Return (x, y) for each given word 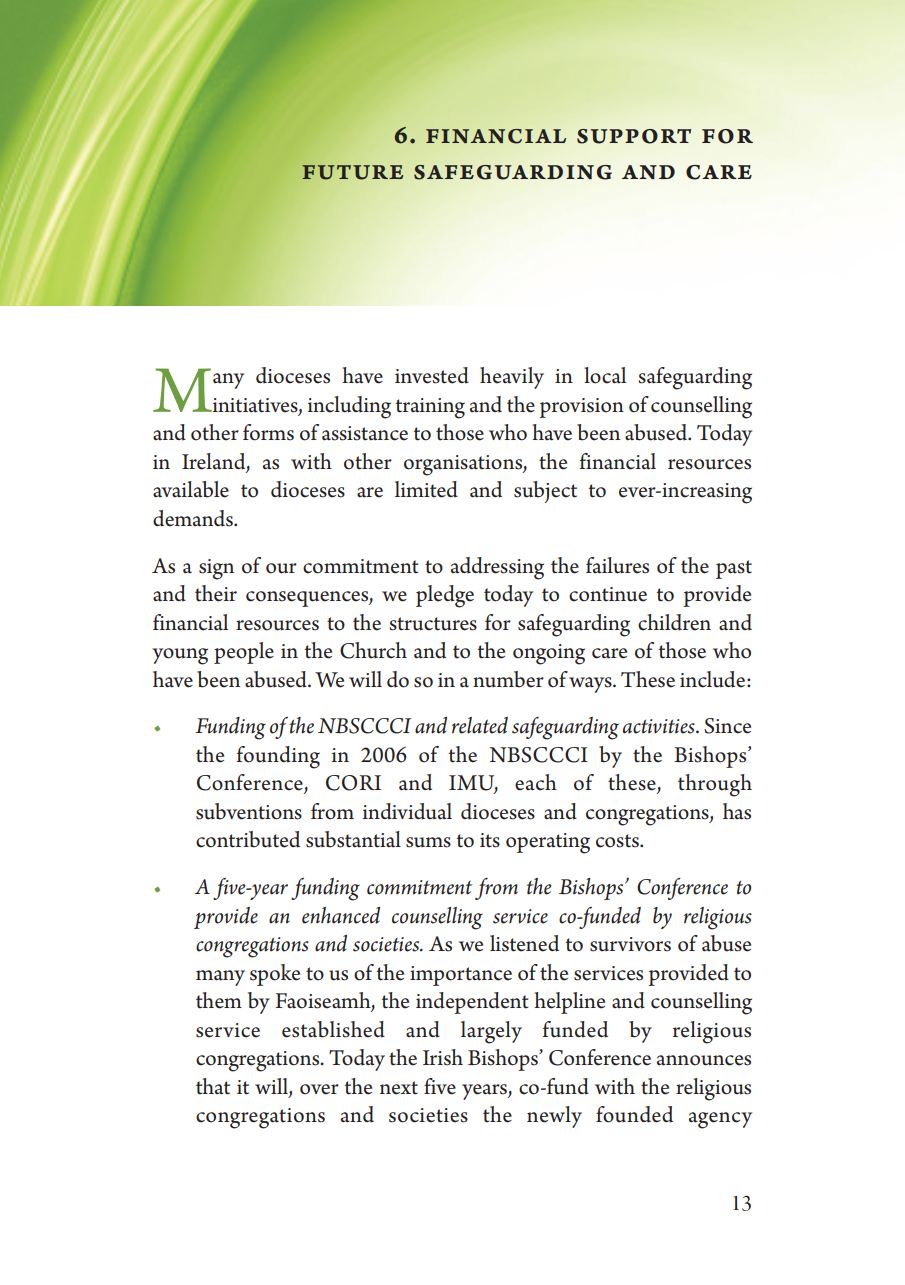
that (213, 1086)
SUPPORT (634, 136)
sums (428, 842)
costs (618, 841)
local (605, 375)
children (674, 622)
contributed (248, 839)
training (430, 408)
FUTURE (352, 172)
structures (433, 624)
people (244, 653)
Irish (443, 1057)
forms (268, 432)
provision (581, 408)
